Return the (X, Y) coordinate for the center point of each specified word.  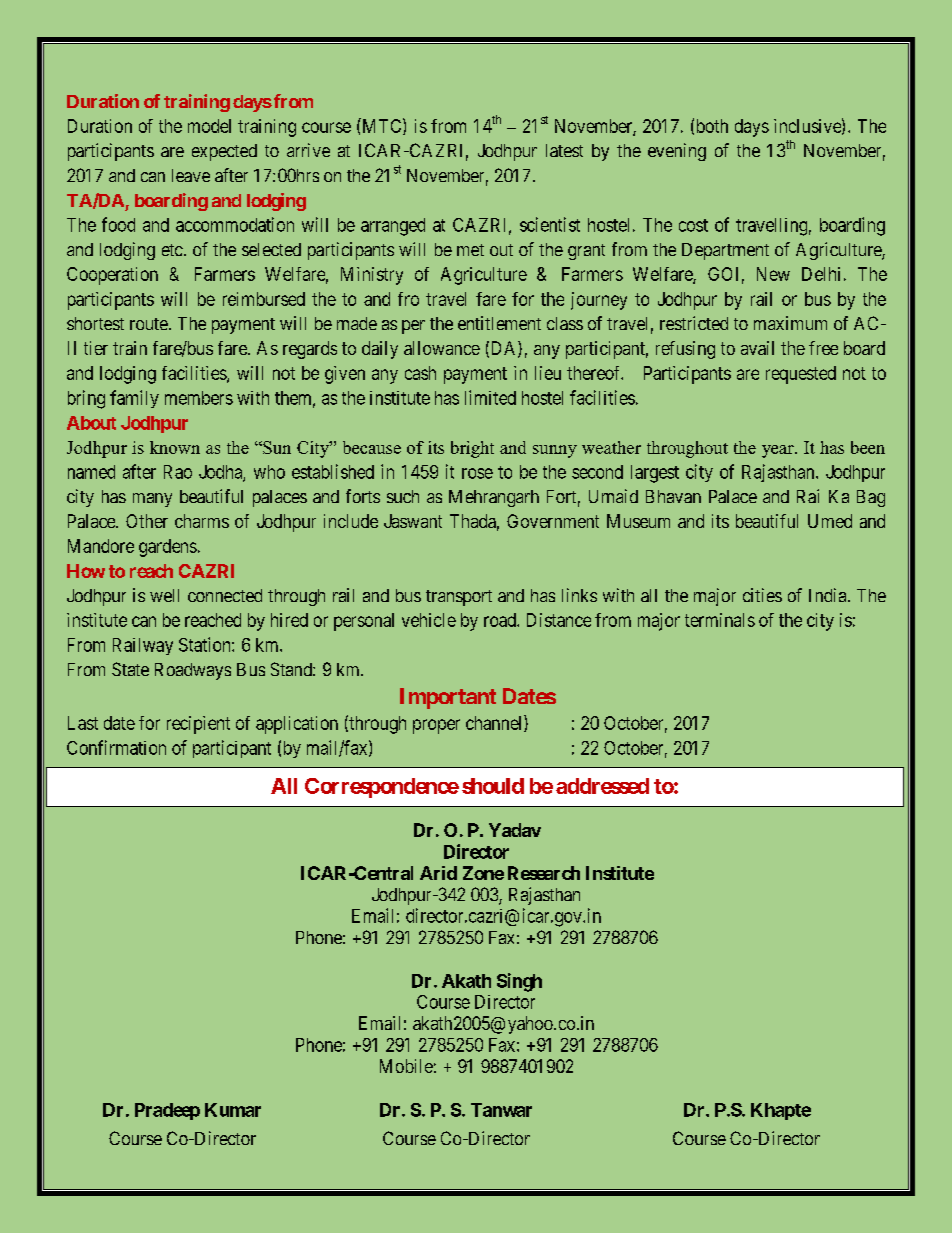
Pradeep (167, 1111)
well (164, 595)
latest (564, 150)
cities (762, 595)
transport (459, 598)
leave (191, 175)
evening (677, 152)
